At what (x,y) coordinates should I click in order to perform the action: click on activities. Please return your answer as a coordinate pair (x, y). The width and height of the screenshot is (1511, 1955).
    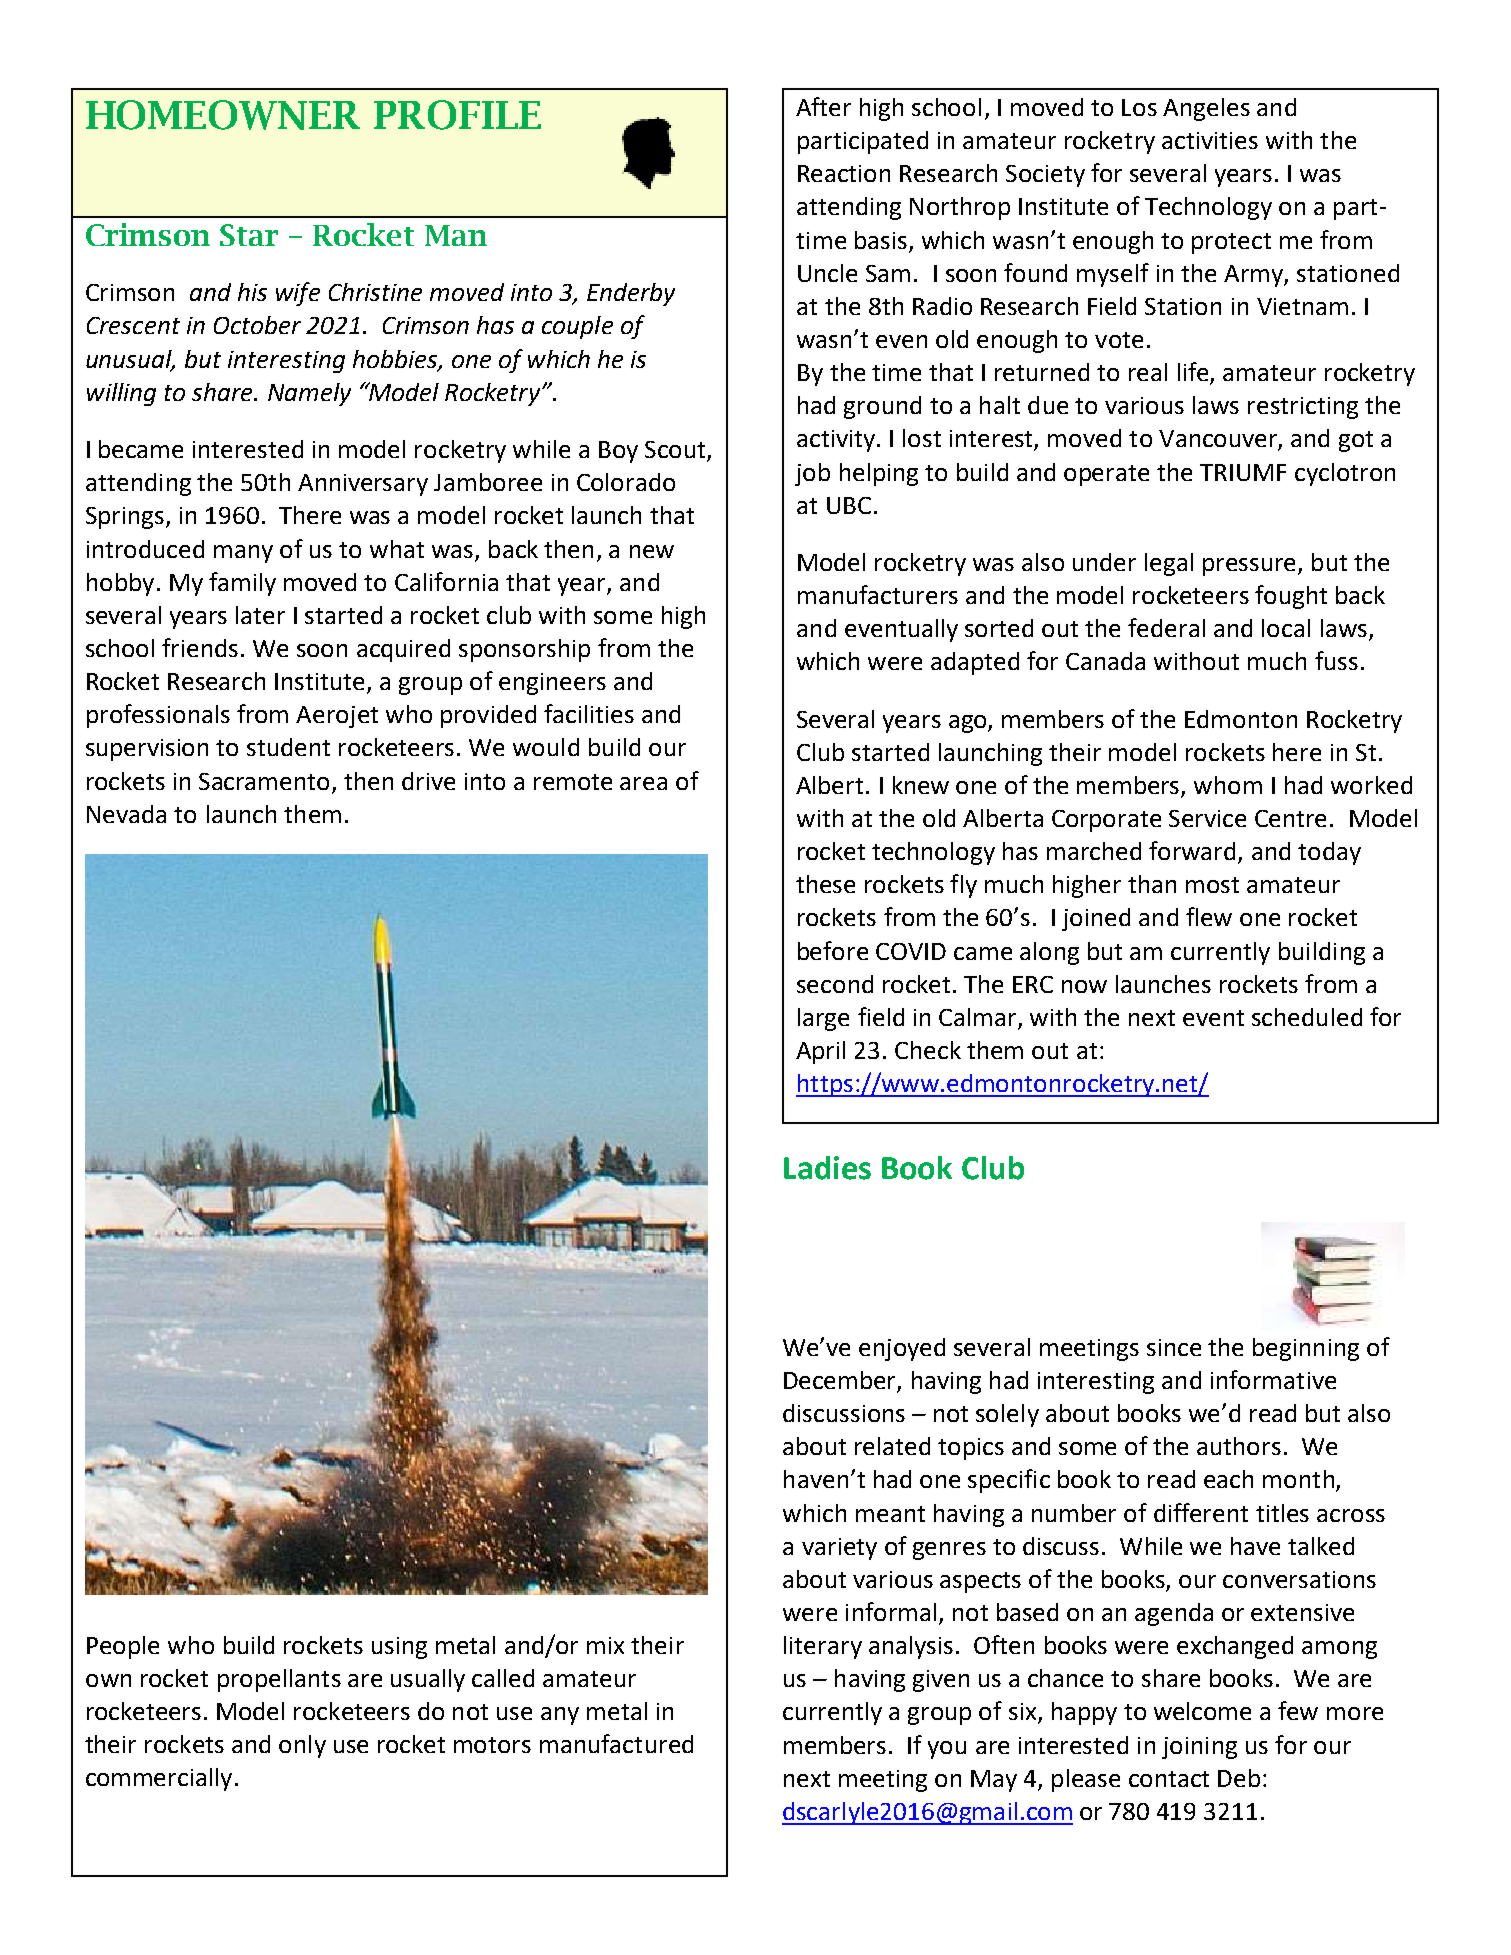
    Looking at the image, I should click on (1210, 140).
